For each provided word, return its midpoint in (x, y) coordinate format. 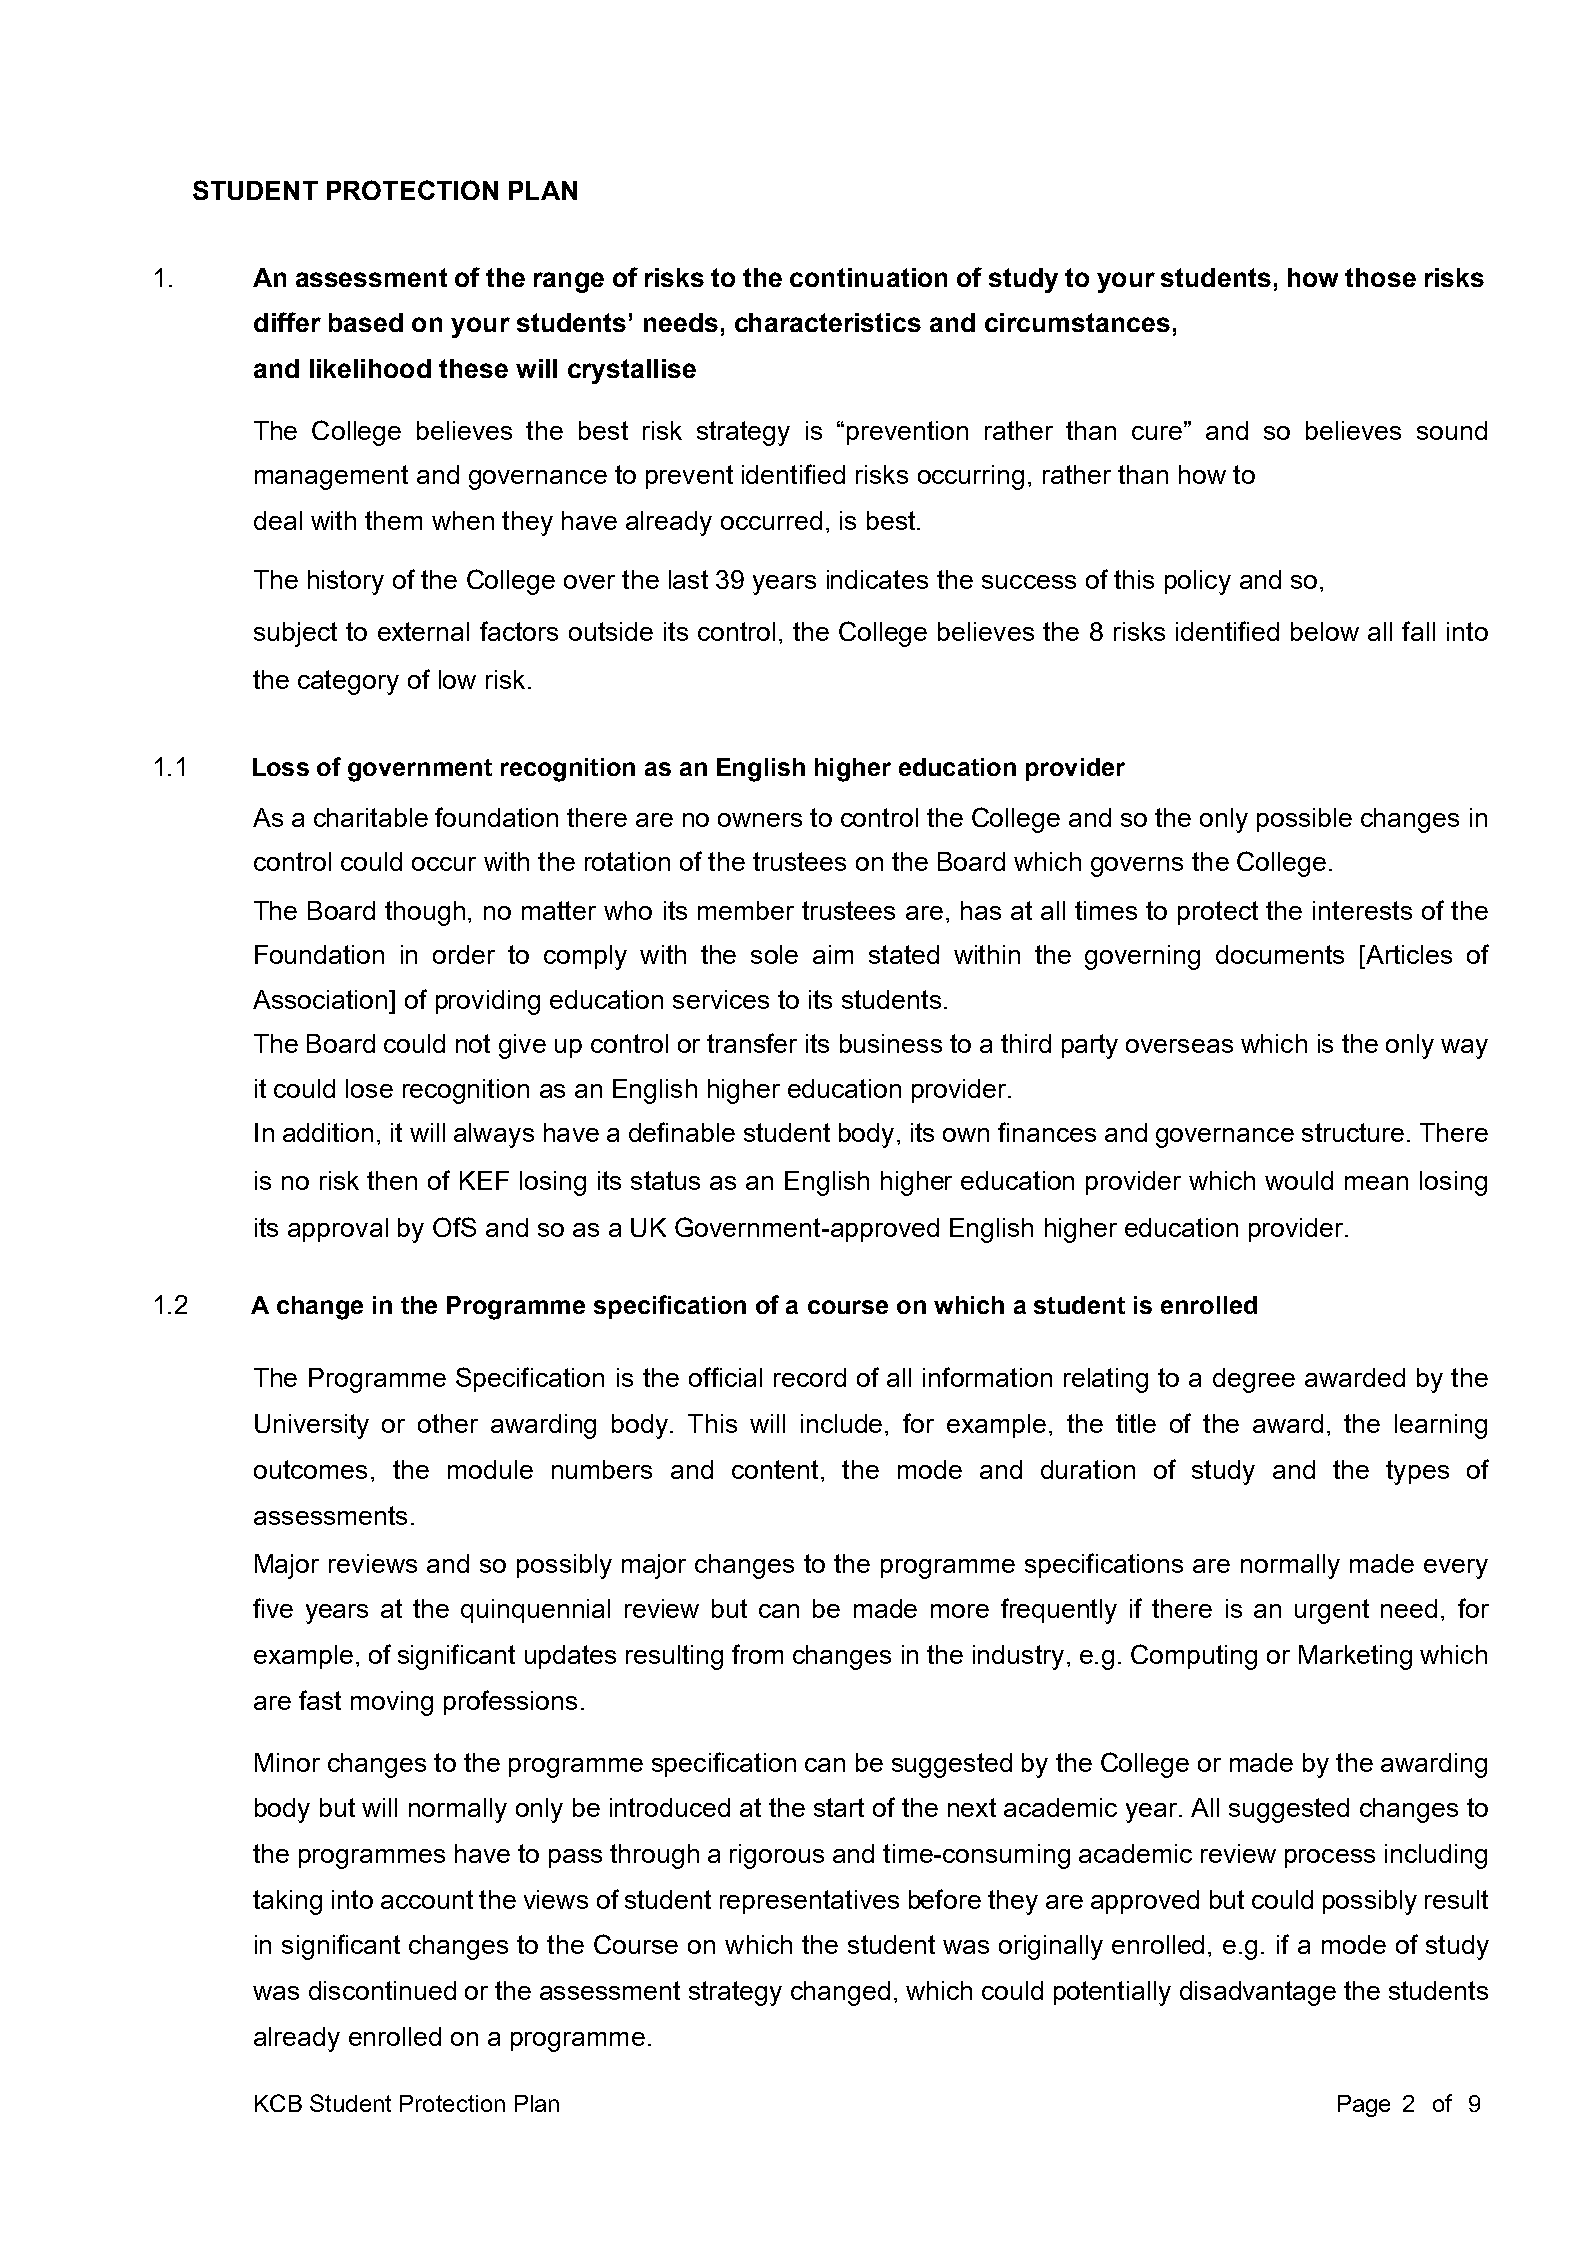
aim (833, 954)
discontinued (382, 1990)
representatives (809, 1902)
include (841, 1423)
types (1417, 1472)
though (425, 913)
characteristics (828, 322)
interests (1362, 910)
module (490, 1469)
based (366, 322)
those (1380, 277)
